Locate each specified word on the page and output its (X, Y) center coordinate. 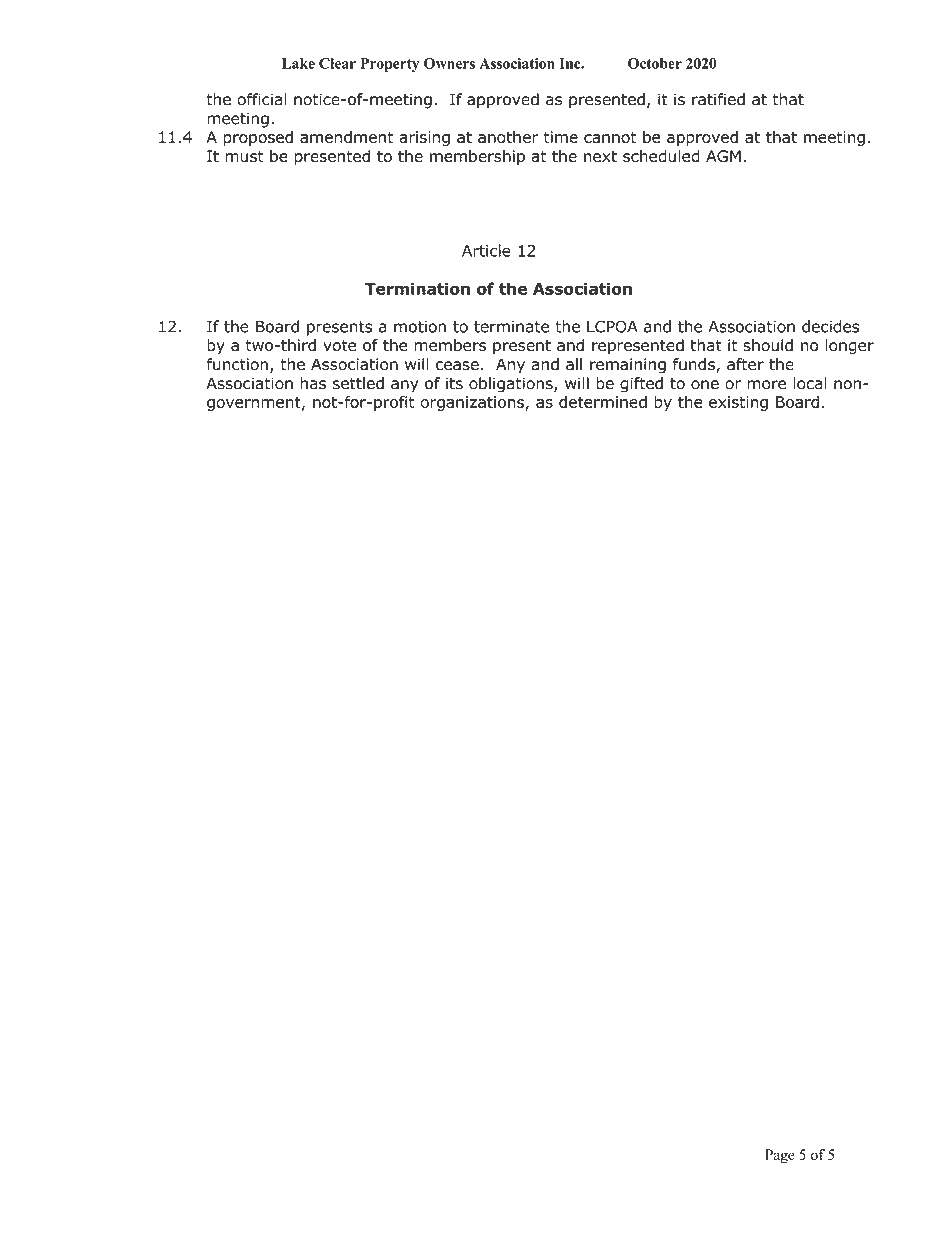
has (313, 383)
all (574, 364)
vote (339, 346)
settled (358, 383)
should (768, 345)
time (561, 137)
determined (603, 402)
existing (738, 403)
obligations (512, 385)
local (810, 383)
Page (780, 1156)
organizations (472, 403)
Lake (298, 63)
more (766, 385)
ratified (718, 99)
